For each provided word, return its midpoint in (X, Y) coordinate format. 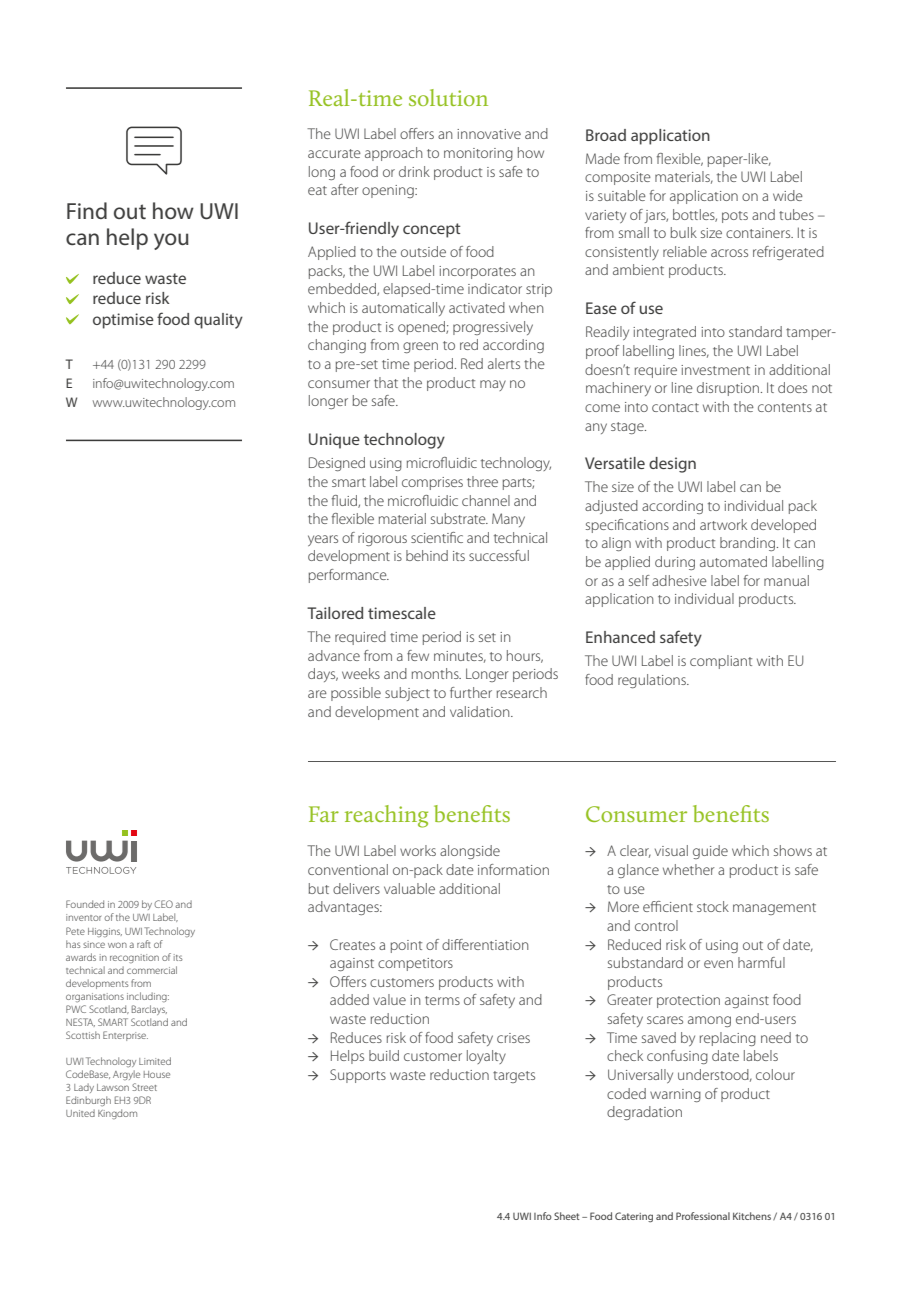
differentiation (485, 944)
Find (87, 210)
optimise (123, 321)
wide (788, 195)
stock (713, 906)
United (80, 1113)
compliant (721, 662)
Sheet (566, 1216)
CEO (163, 904)
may (493, 385)
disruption (728, 389)
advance (334, 655)
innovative (489, 134)
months (436, 673)
